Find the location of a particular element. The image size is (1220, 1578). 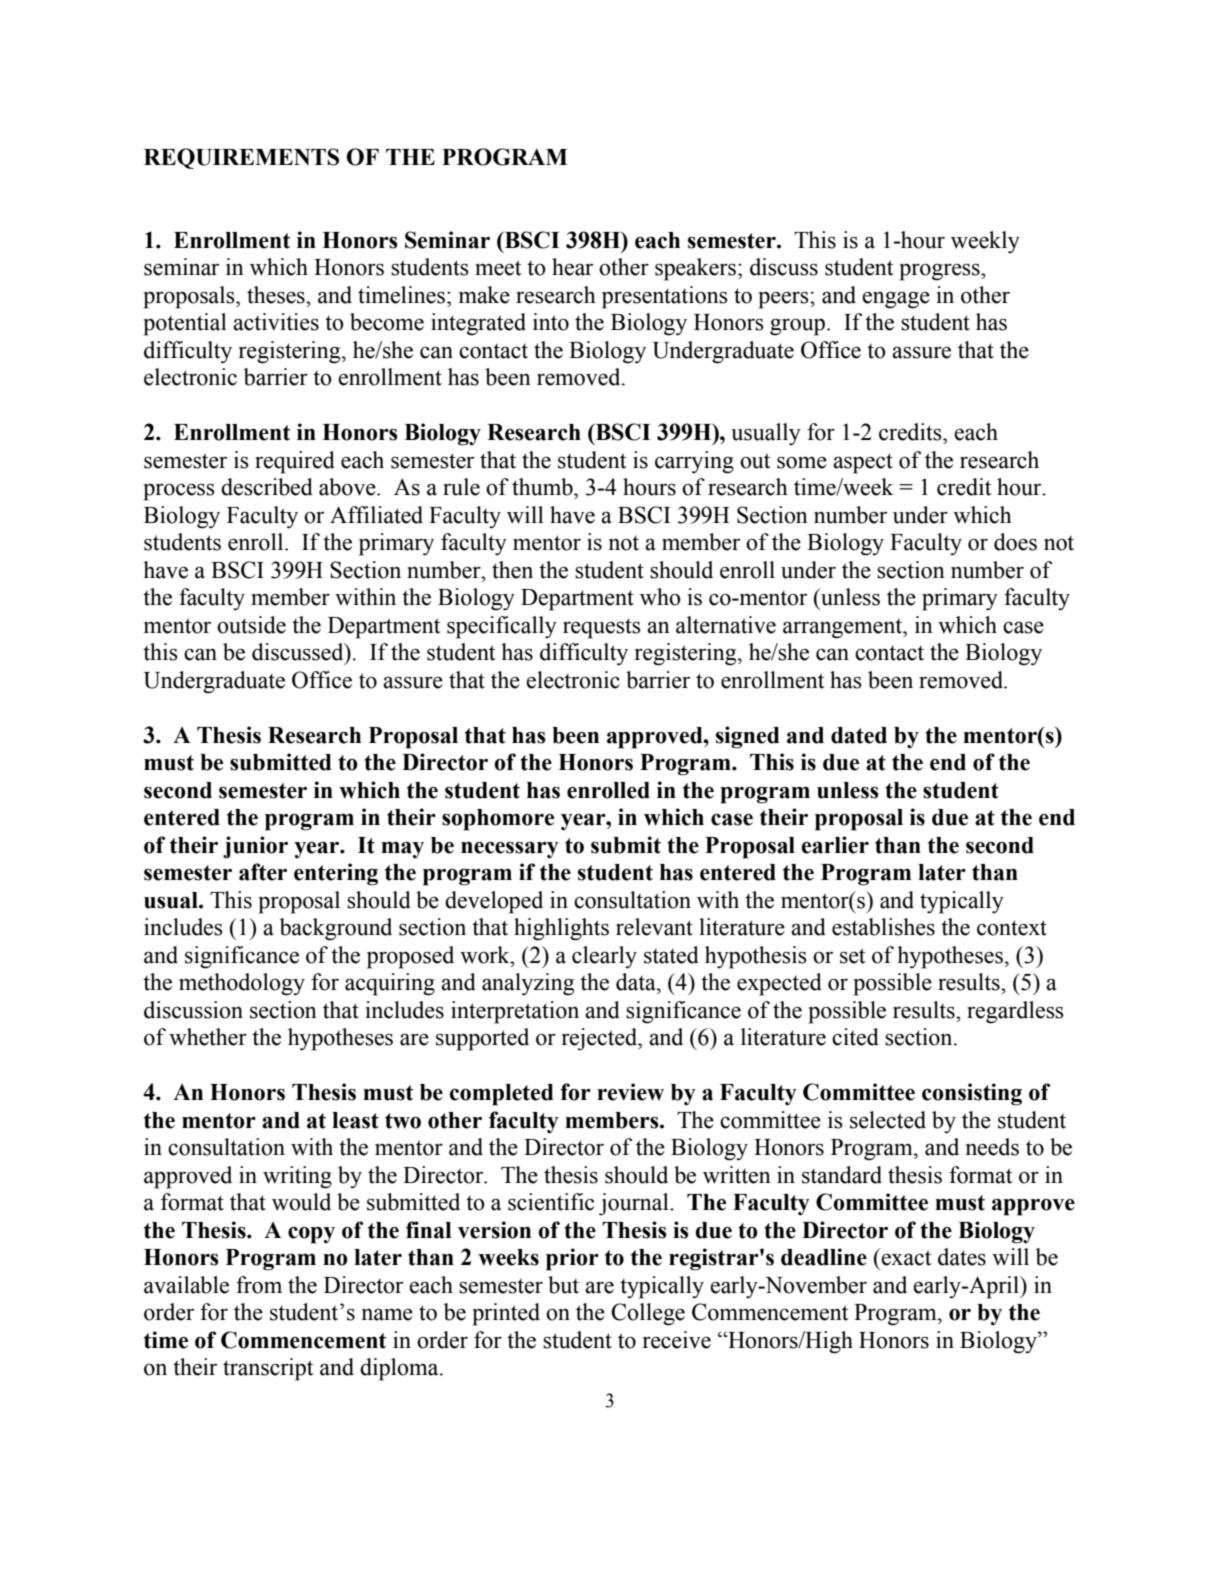

described is located at coordinates (267, 487).
